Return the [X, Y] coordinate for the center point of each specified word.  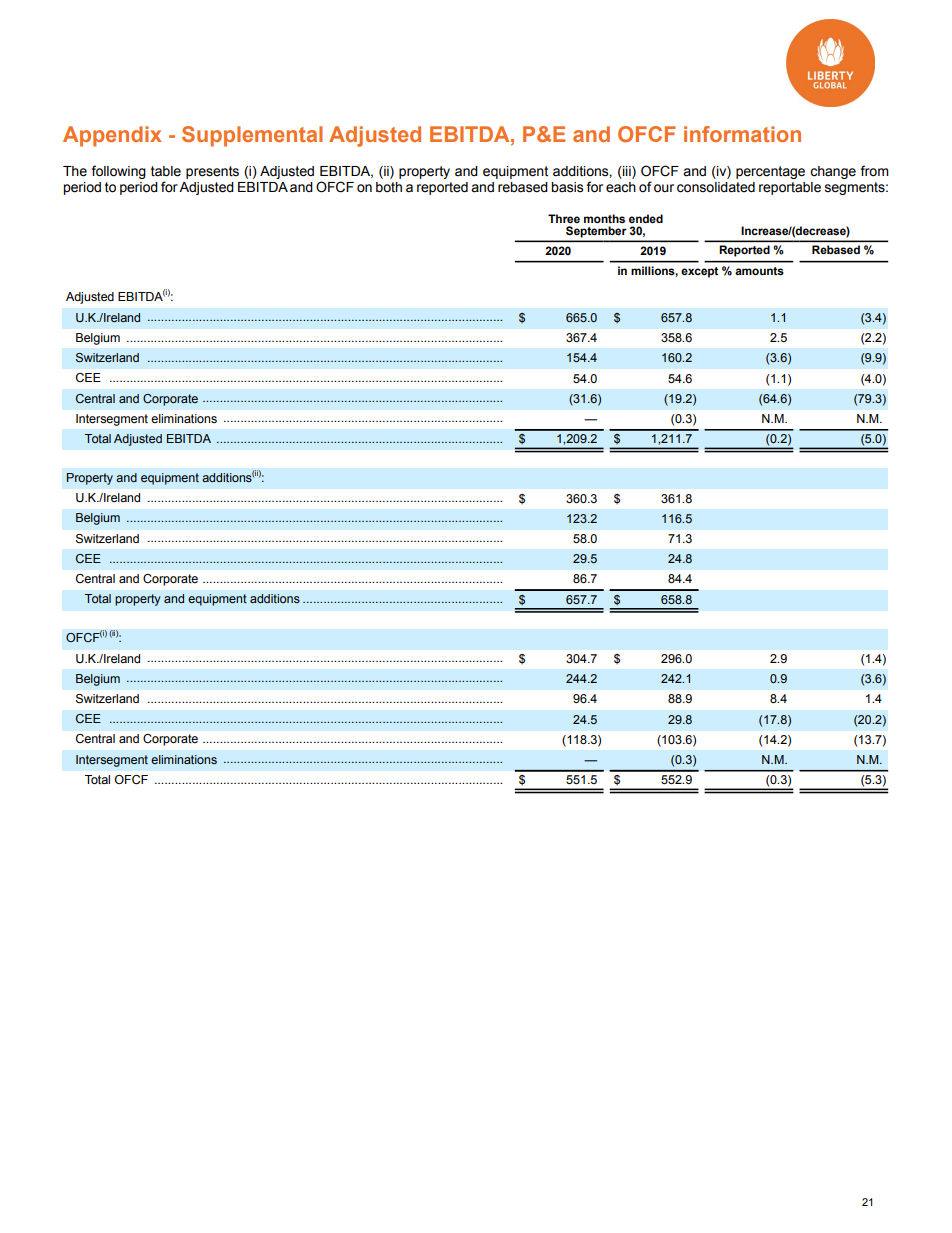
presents [212, 172]
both [389, 187]
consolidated [716, 187]
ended [646, 218]
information [742, 134]
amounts [759, 271]
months [604, 218]
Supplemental [252, 136]
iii [627, 172]
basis [567, 187]
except [699, 272]
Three [564, 218]
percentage [770, 172]
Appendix [112, 136]
